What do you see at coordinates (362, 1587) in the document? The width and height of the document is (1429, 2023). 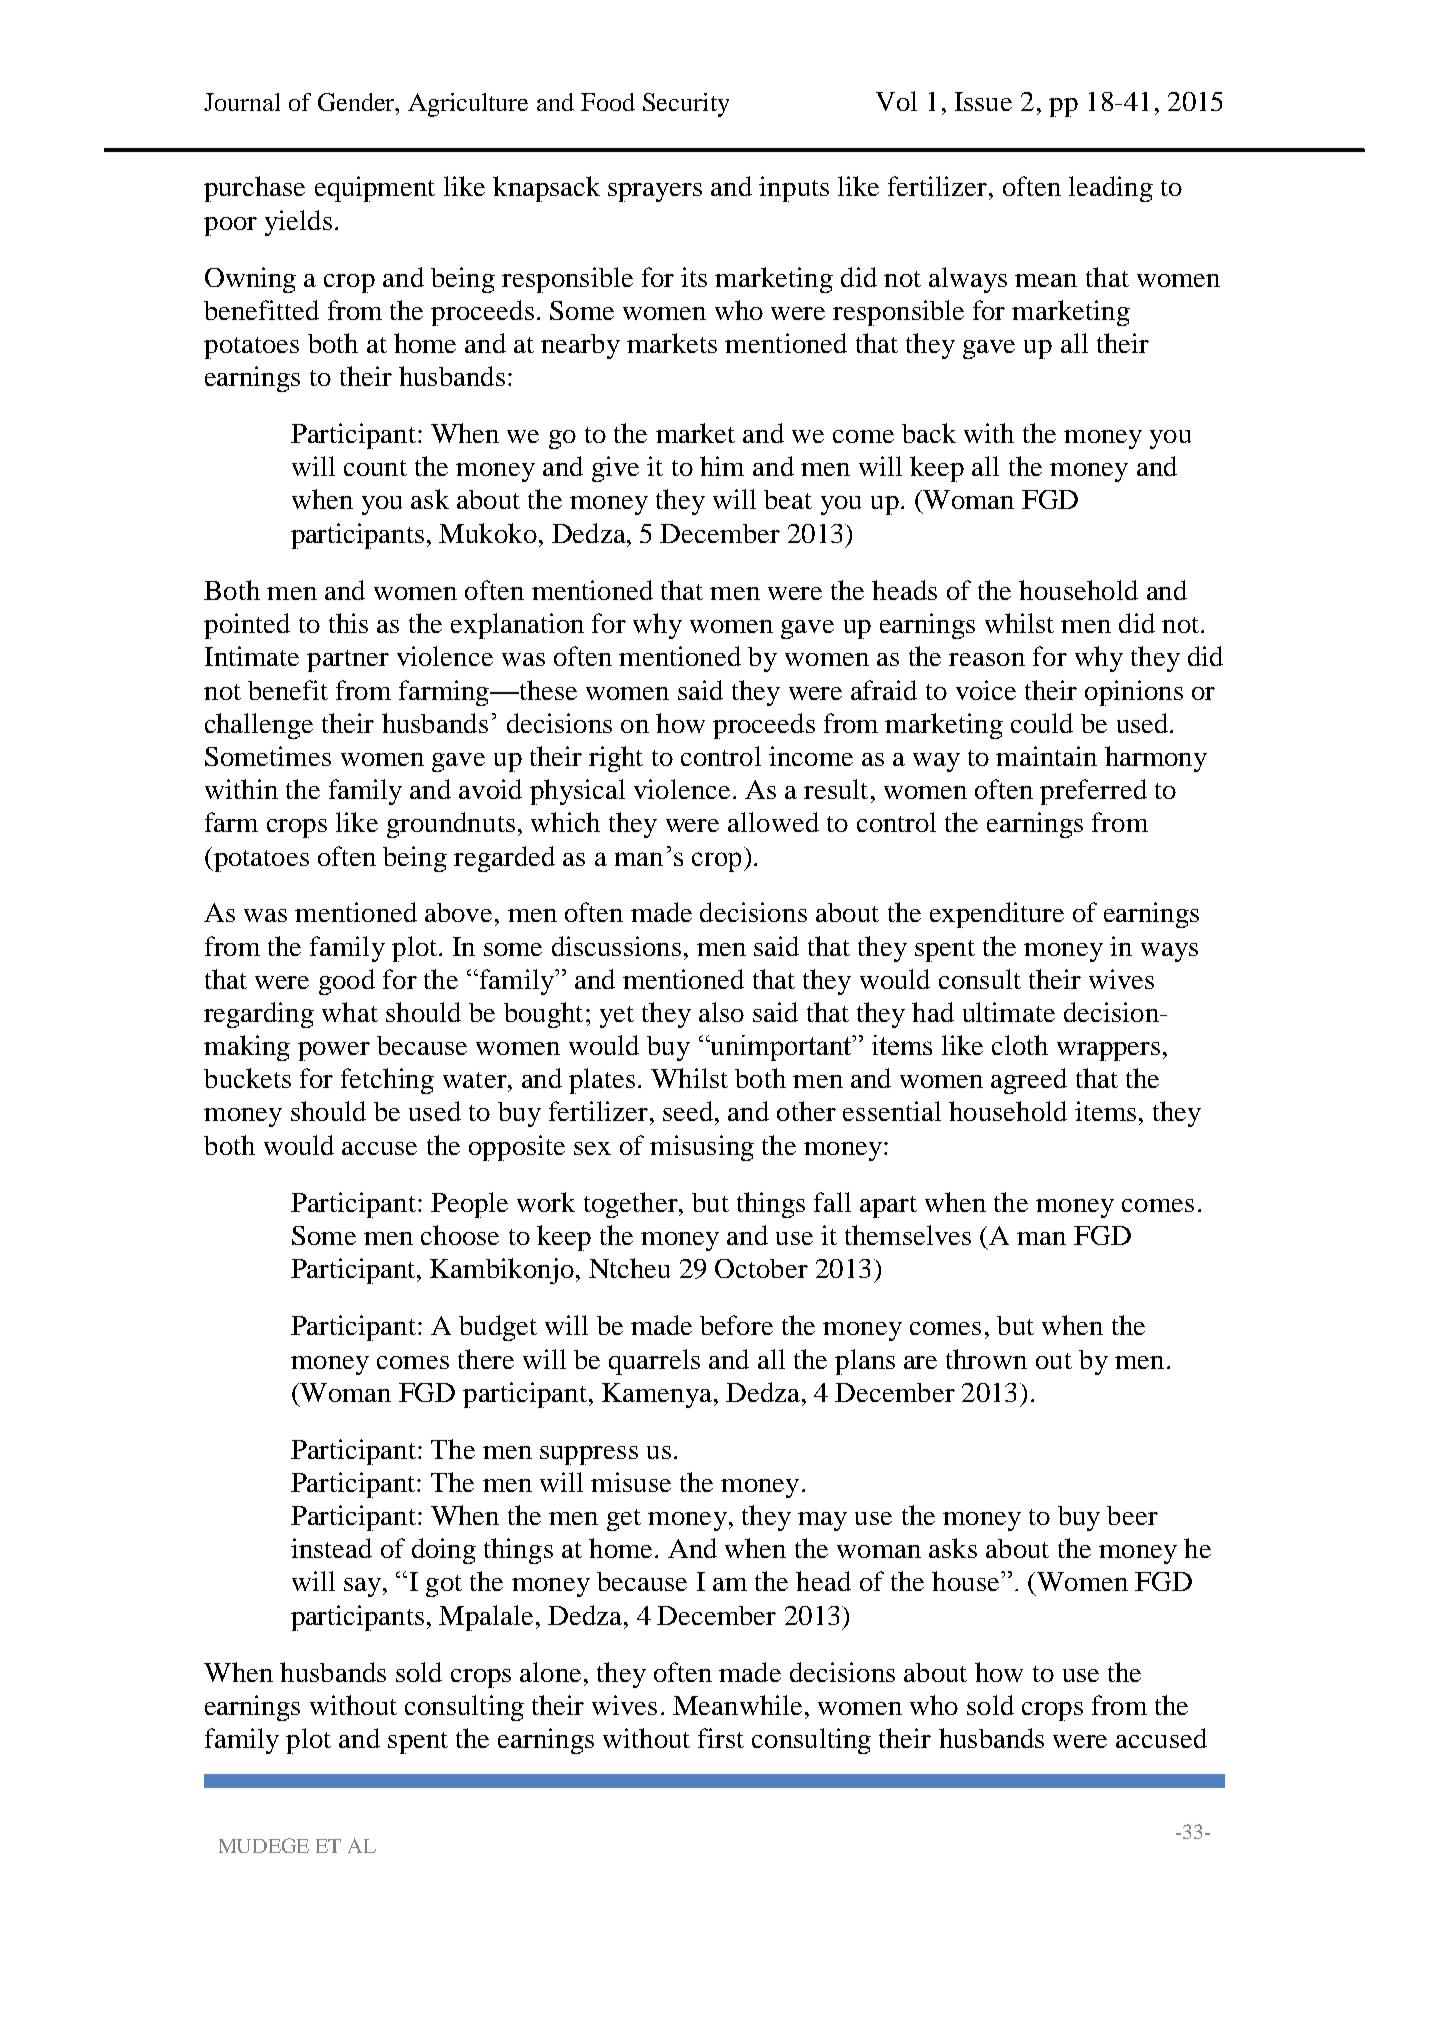 I see `say` at bounding box center [362, 1587].
